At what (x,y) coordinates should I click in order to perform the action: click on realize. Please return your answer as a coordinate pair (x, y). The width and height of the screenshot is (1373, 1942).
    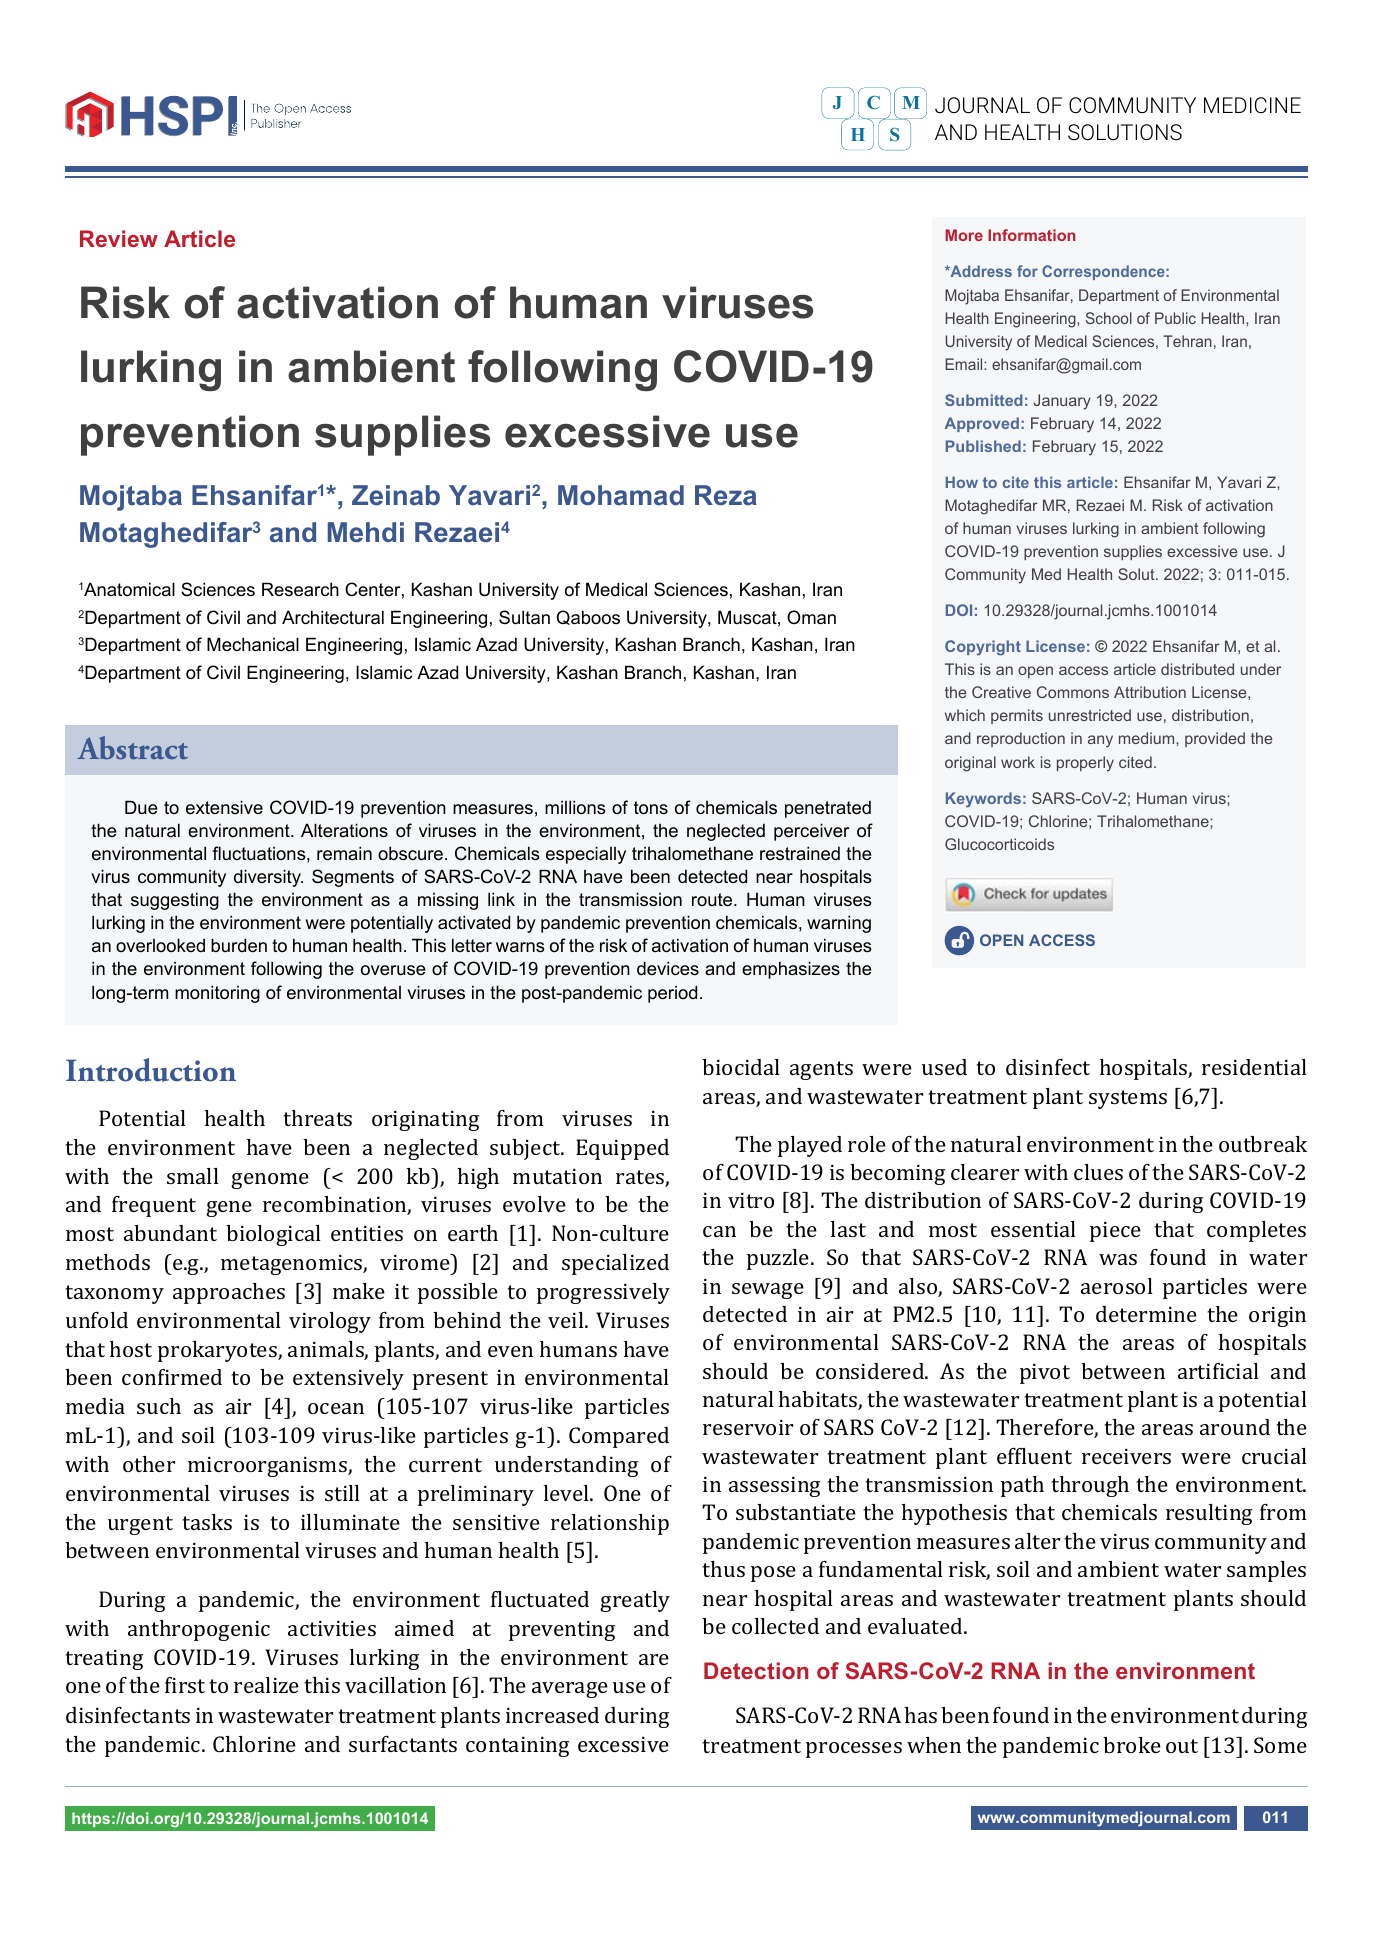
    Looking at the image, I should click on (266, 1685).
